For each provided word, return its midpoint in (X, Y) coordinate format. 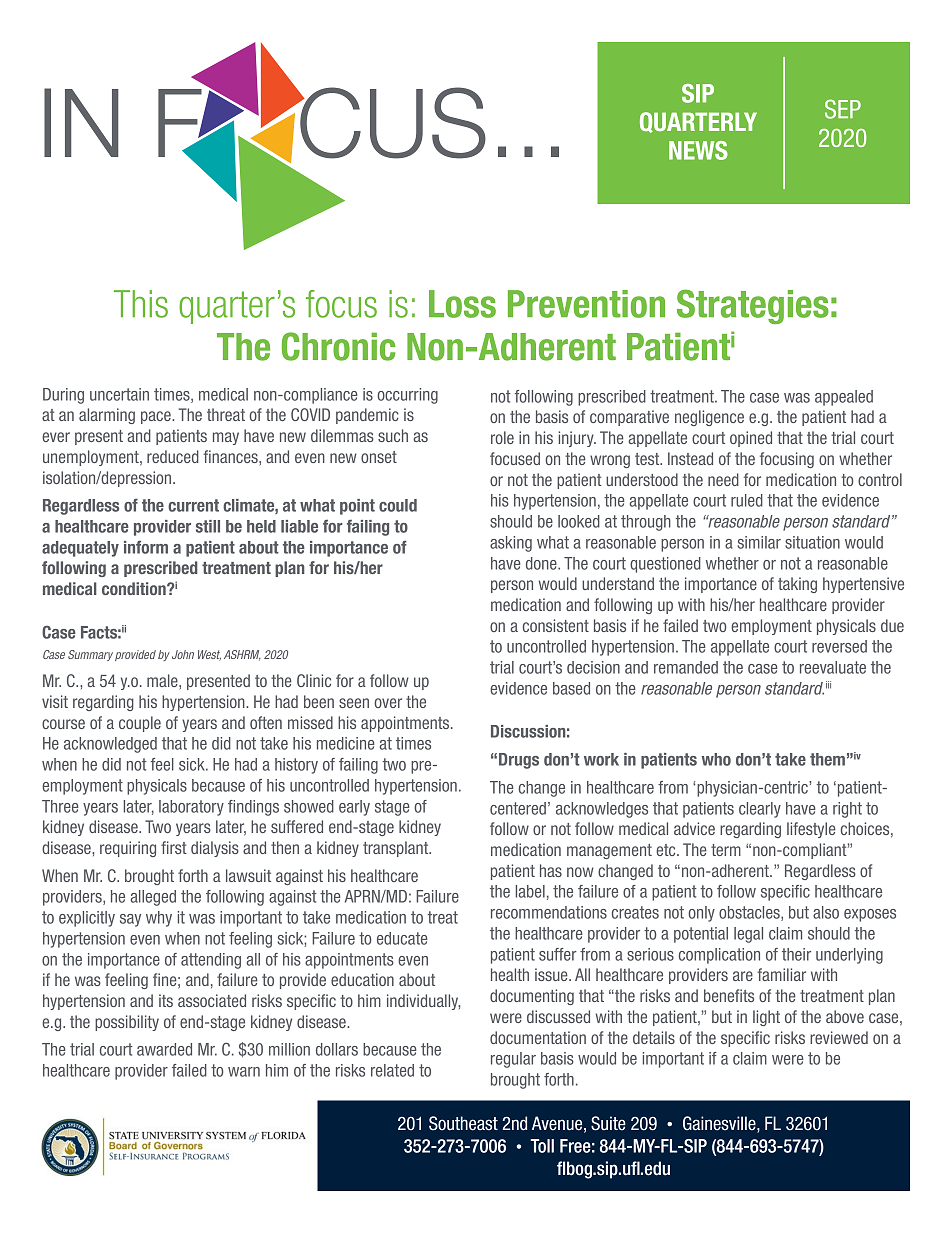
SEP (843, 109)
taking (797, 585)
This (141, 304)
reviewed (839, 1037)
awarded (164, 1049)
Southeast (463, 1123)
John (183, 654)
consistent (556, 625)
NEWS (698, 150)
